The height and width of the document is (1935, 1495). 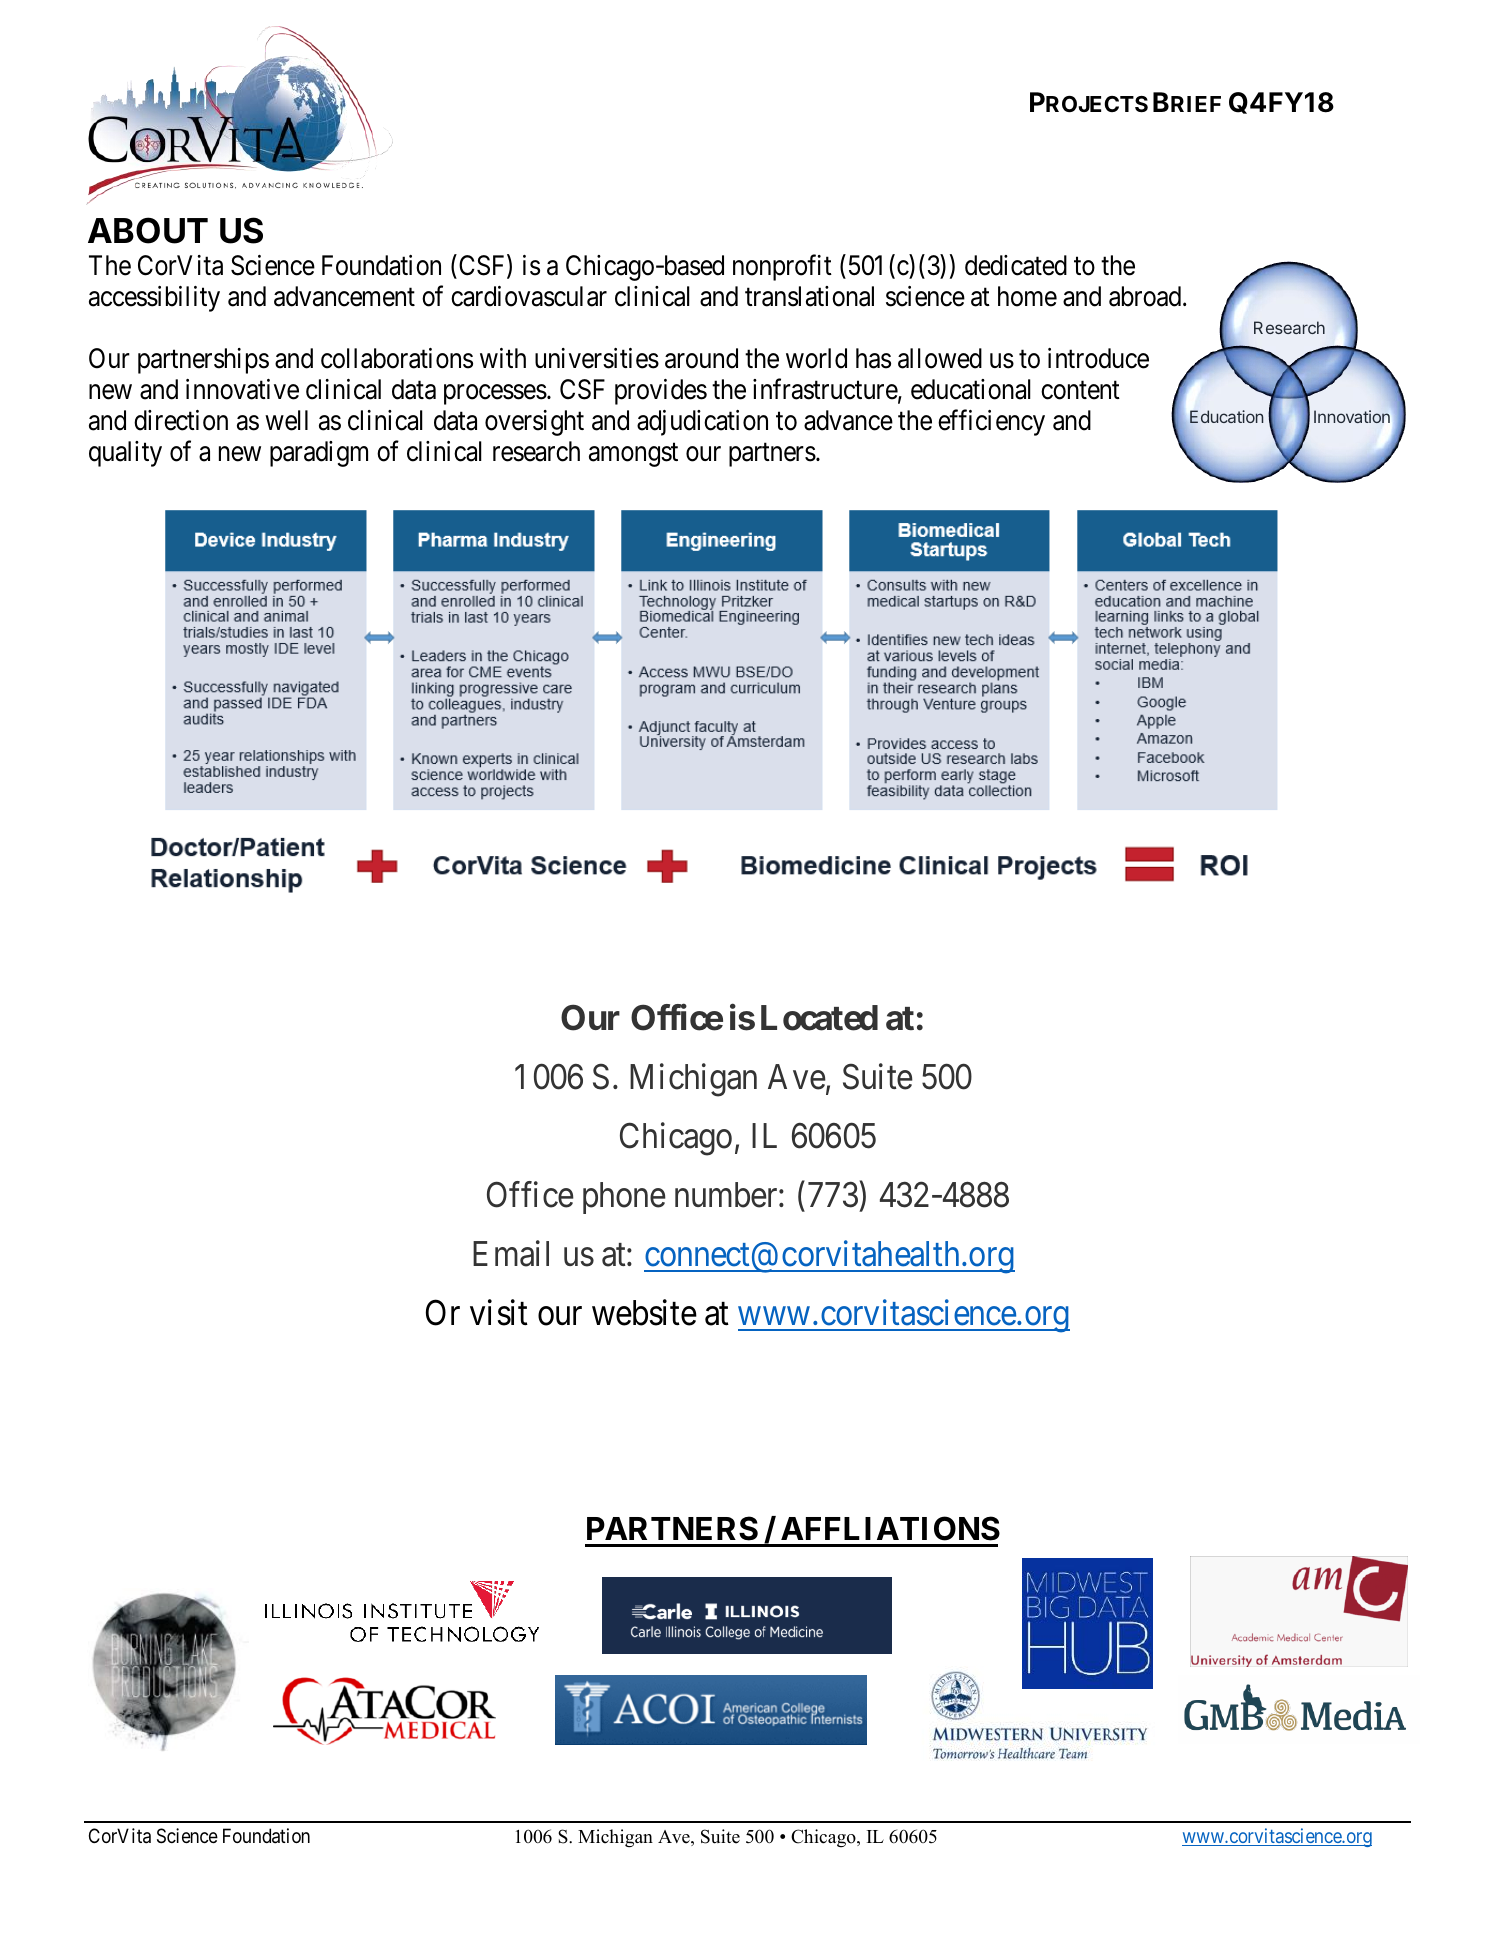 I want to click on accessibility, so click(x=154, y=299).
